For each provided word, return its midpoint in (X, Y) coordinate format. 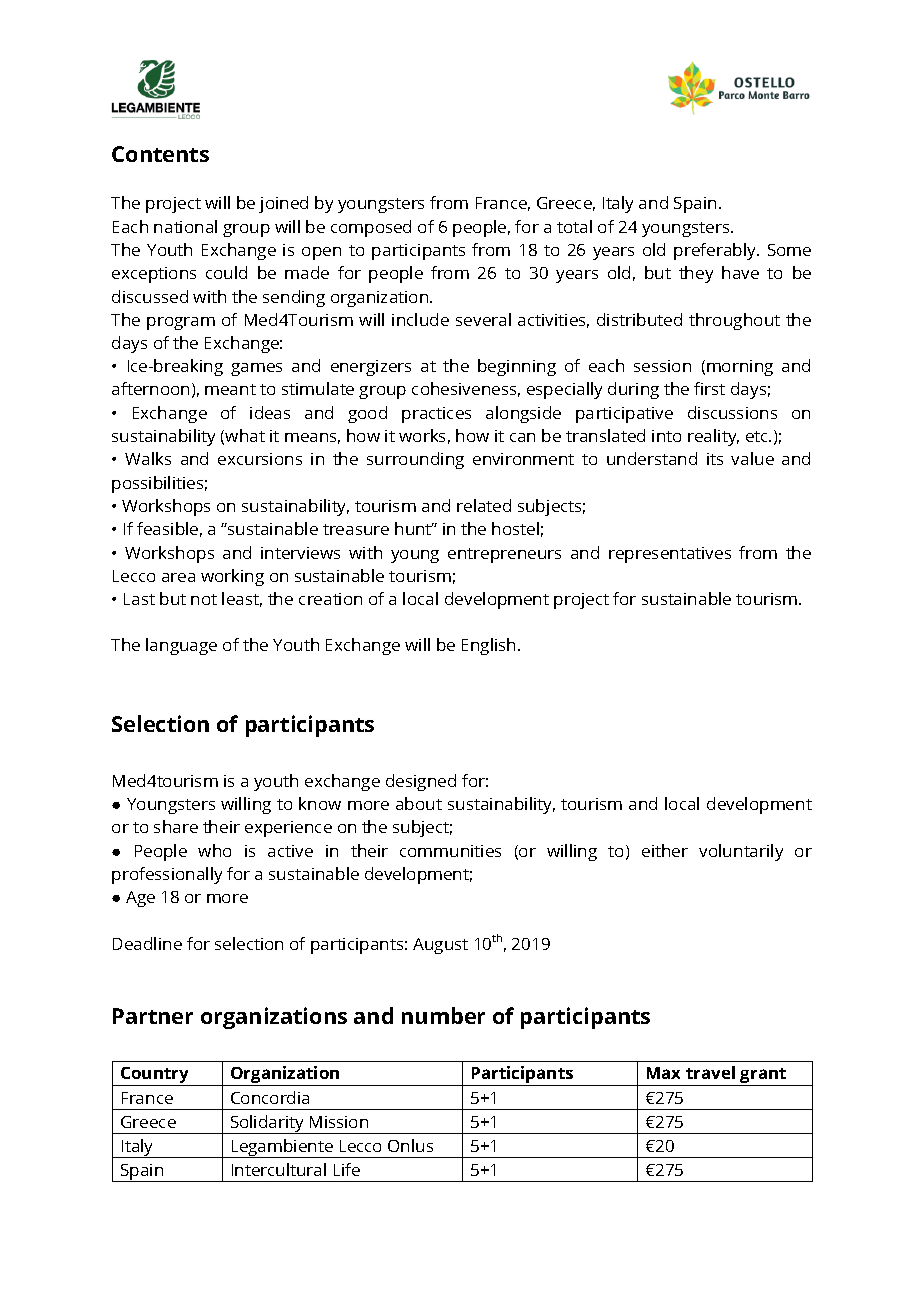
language (181, 646)
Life (347, 1169)
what (245, 435)
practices (436, 415)
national (185, 226)
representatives (670, 555)
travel (710, 1072)
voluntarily (741, 852)
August (440, 946)
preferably (716, 251)
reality (713, 437)
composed (371, 228)
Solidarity (267, 1124)
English (488, 646)
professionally (167, 875)
